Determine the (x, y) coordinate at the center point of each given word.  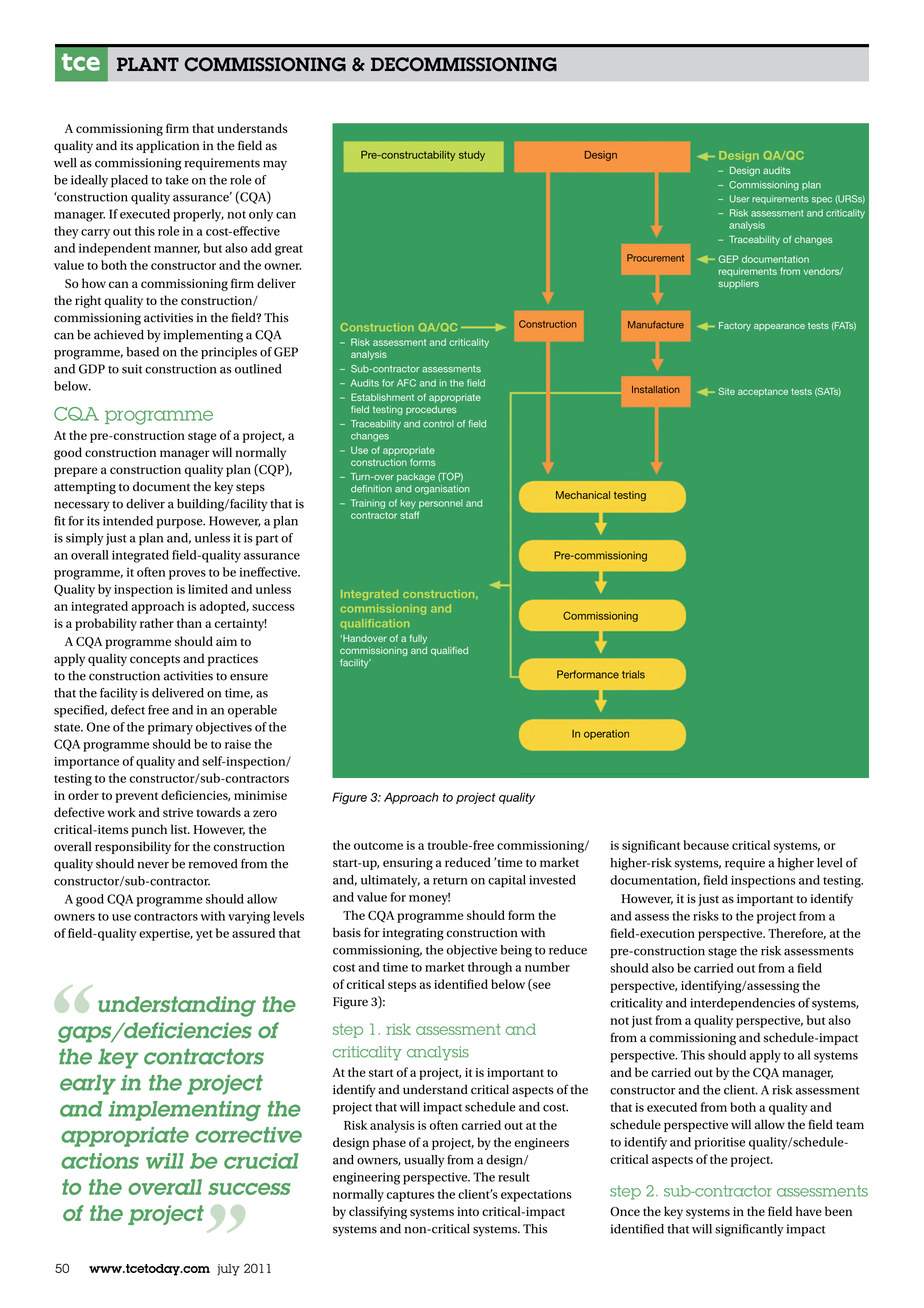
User (740, 199)
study (472, 156)
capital (507, 881)
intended (128, 521)
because (706, 845)
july (228, 1270)
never (153, 865)
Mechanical (583, 495)
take (177, 180)
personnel (441, 504)
